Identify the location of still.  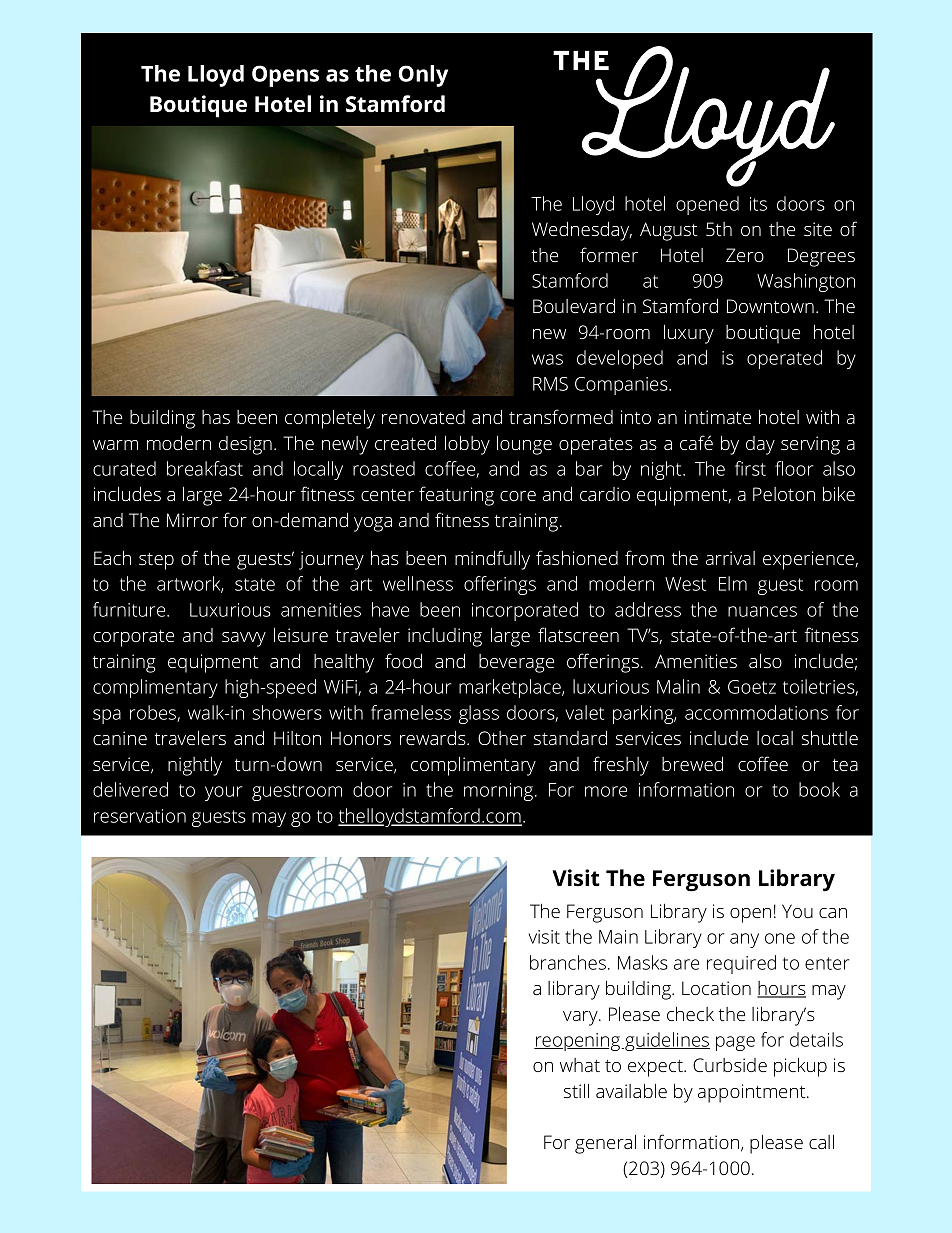
(576, 1091).
